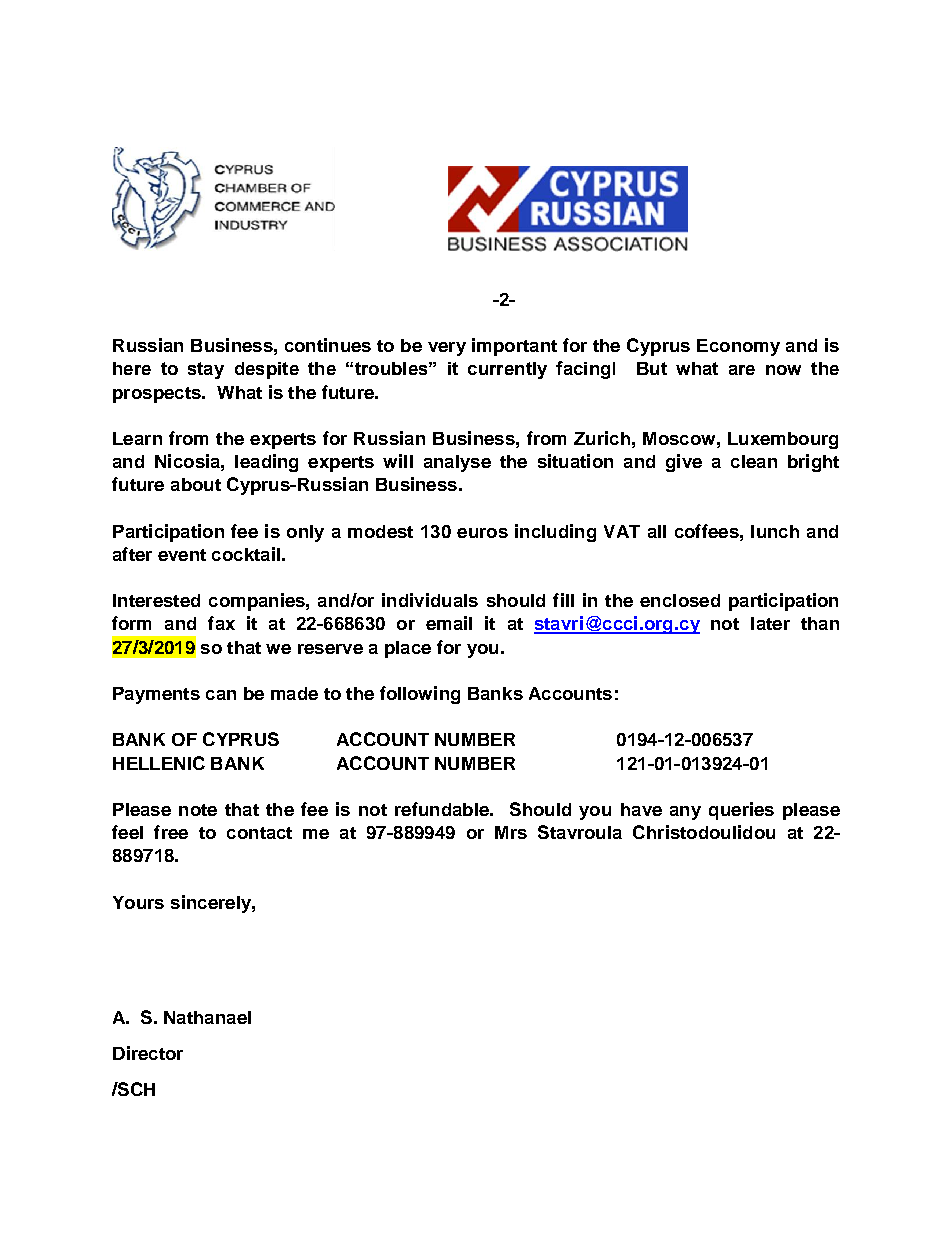 The image size is (952, 1233). Describe the element at coordinates (511, 832) in the image. I see `Mrs` at that location.
